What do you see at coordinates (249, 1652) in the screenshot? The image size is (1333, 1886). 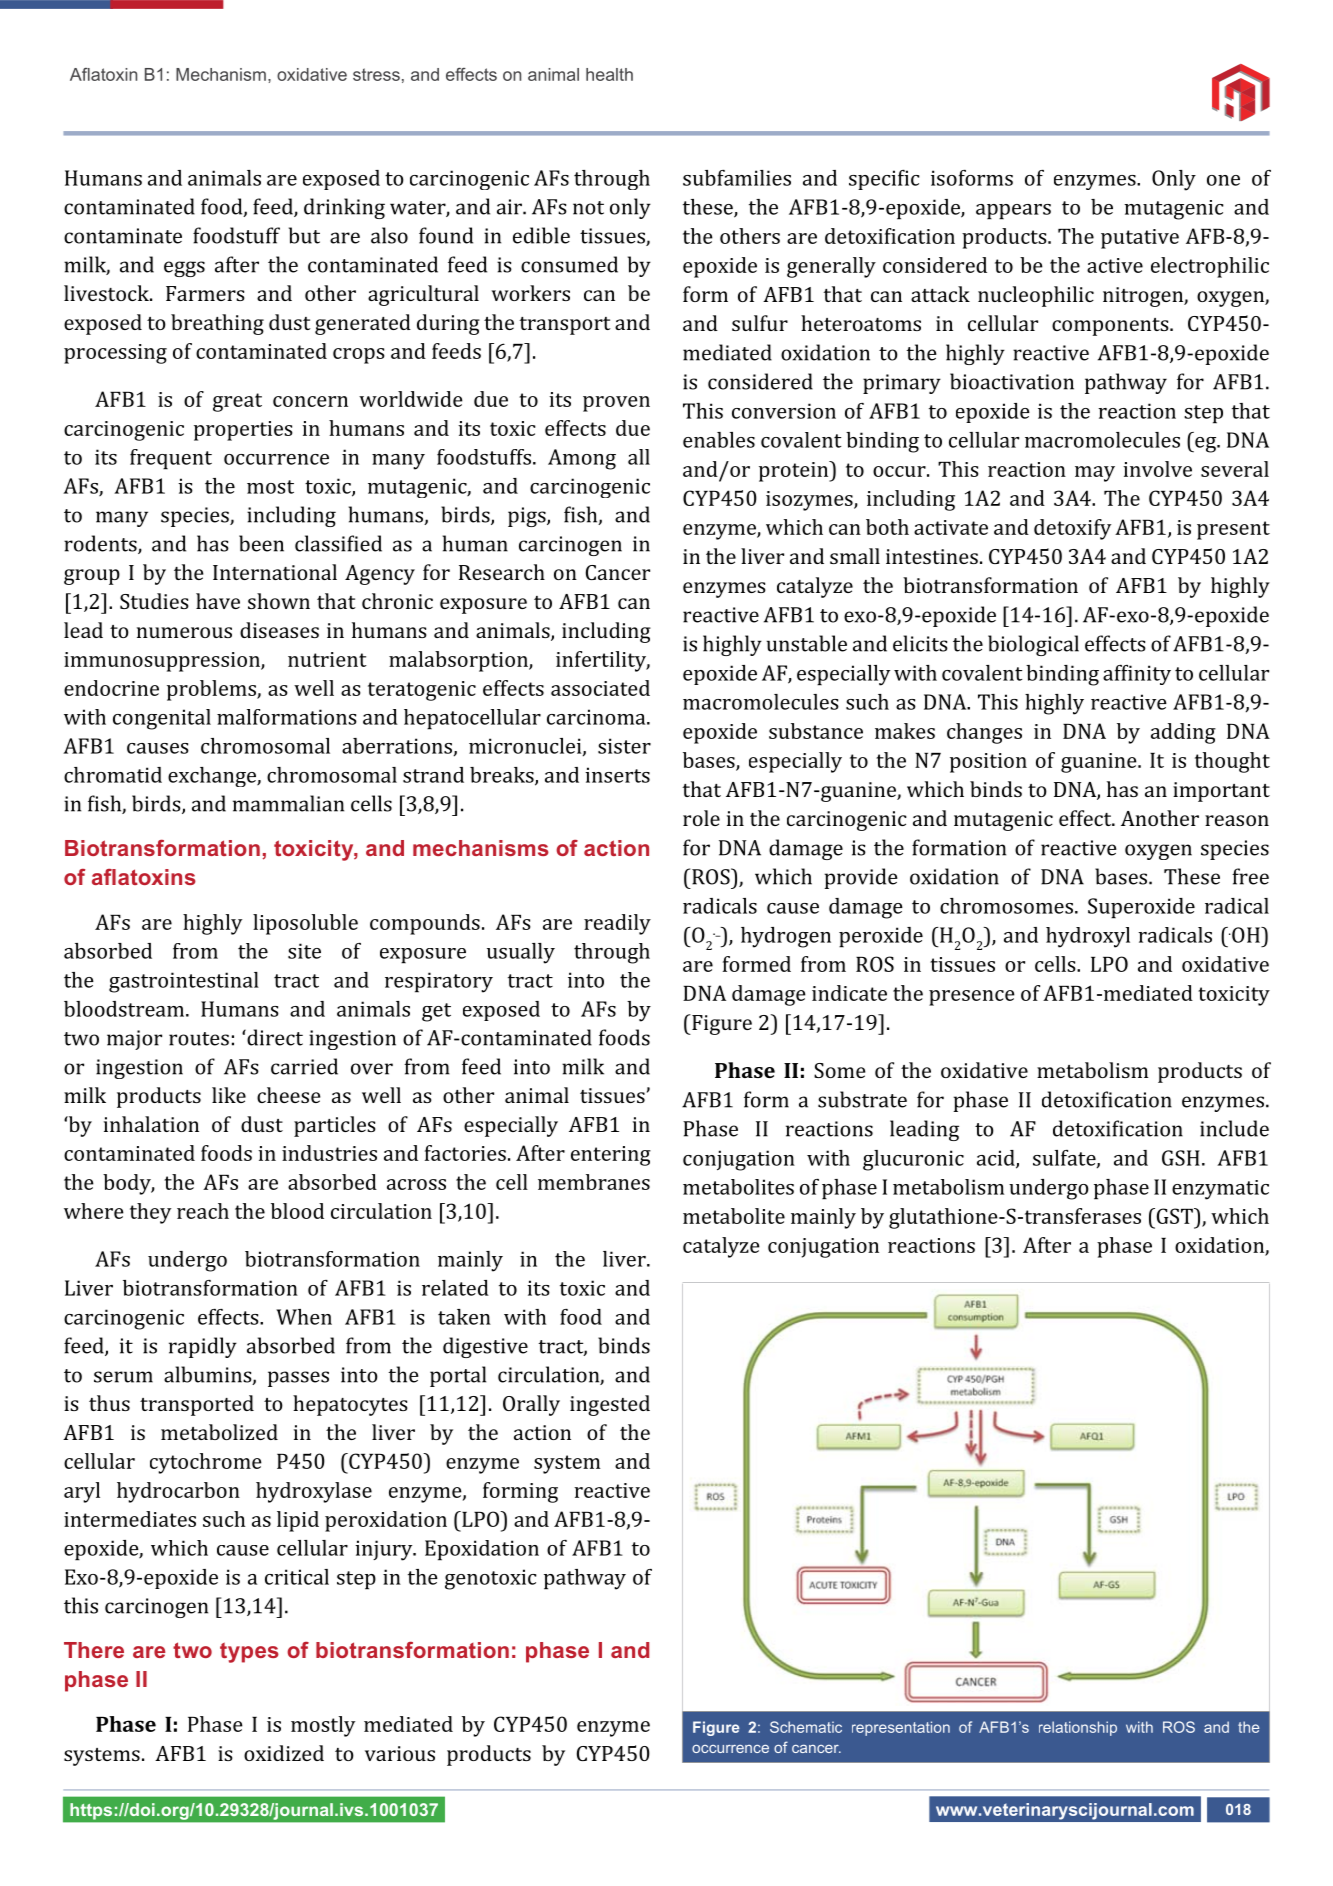 I see `types` at bounding box center [249, 1652].
